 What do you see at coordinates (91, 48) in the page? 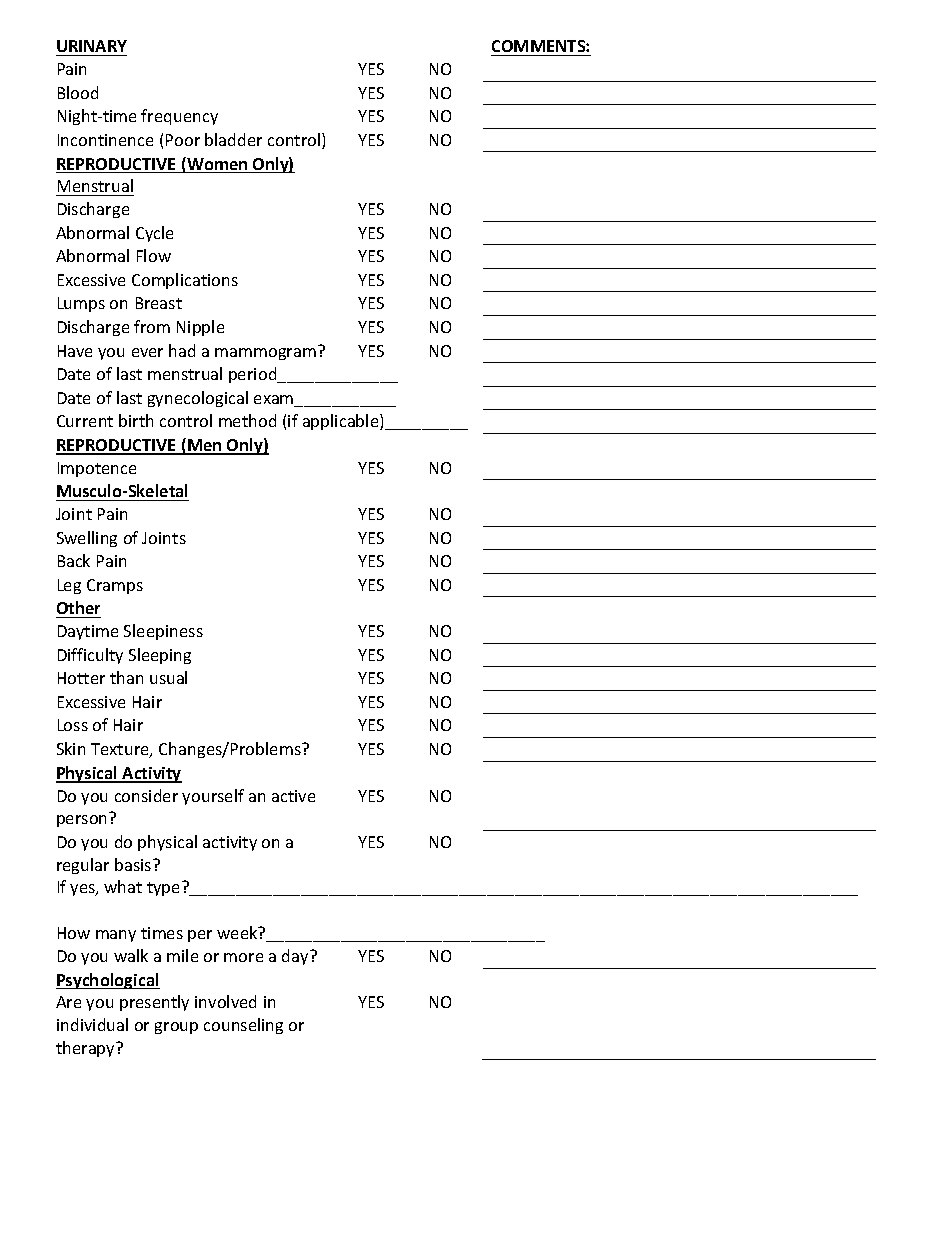
I see `URINARY` at bounding box center [91, 48].
